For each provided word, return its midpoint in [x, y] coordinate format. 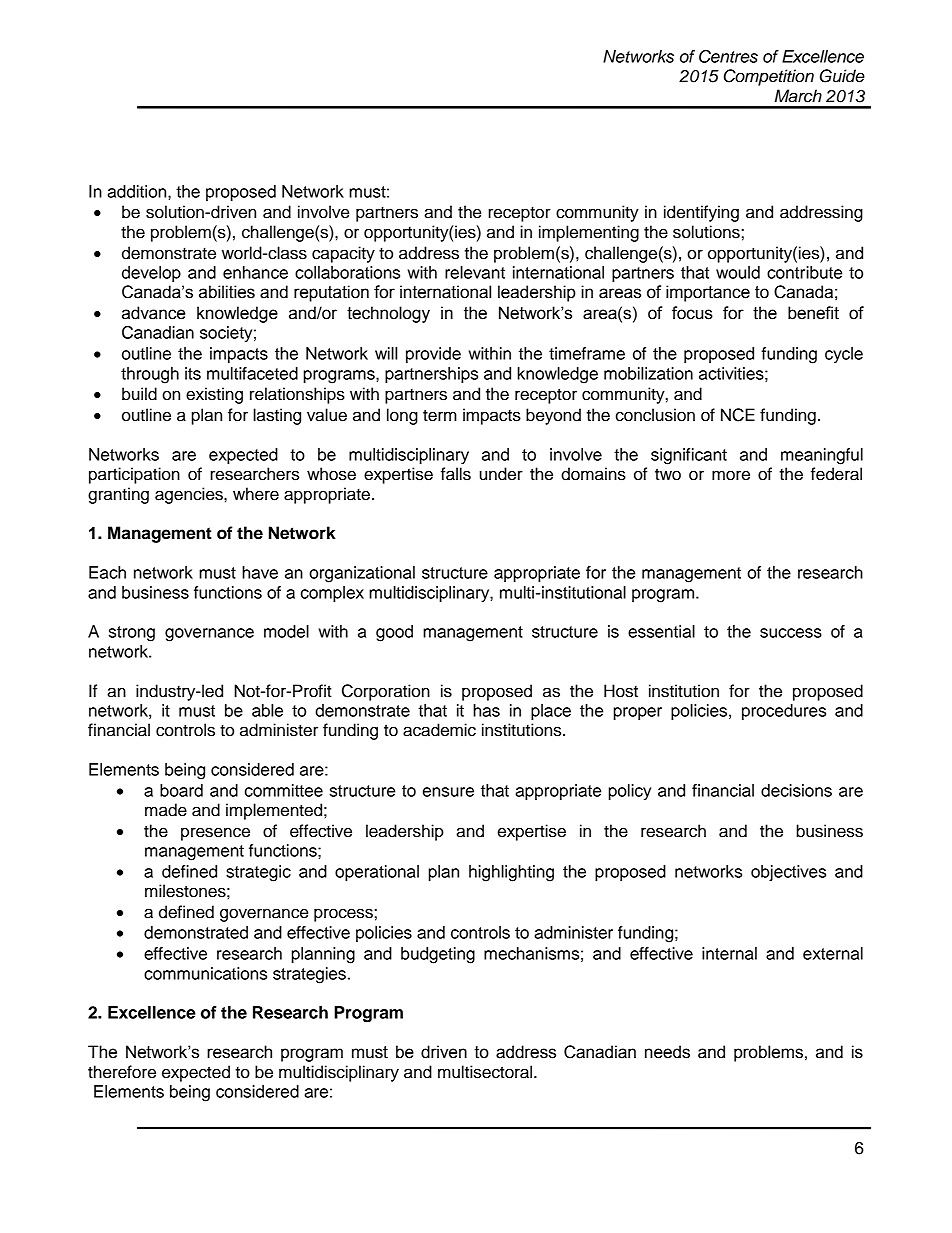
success [791, 633]
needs [667, 1052]
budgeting [438, 955]
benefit [813, 313]
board [181, 790]
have [260, 572]
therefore [122, 1072]
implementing [589, 233]
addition [138, 191]
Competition [769, 77]
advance [153, 313]
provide [433, 355]
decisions [796, 790]
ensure [448, 792]
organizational [362, 574]
